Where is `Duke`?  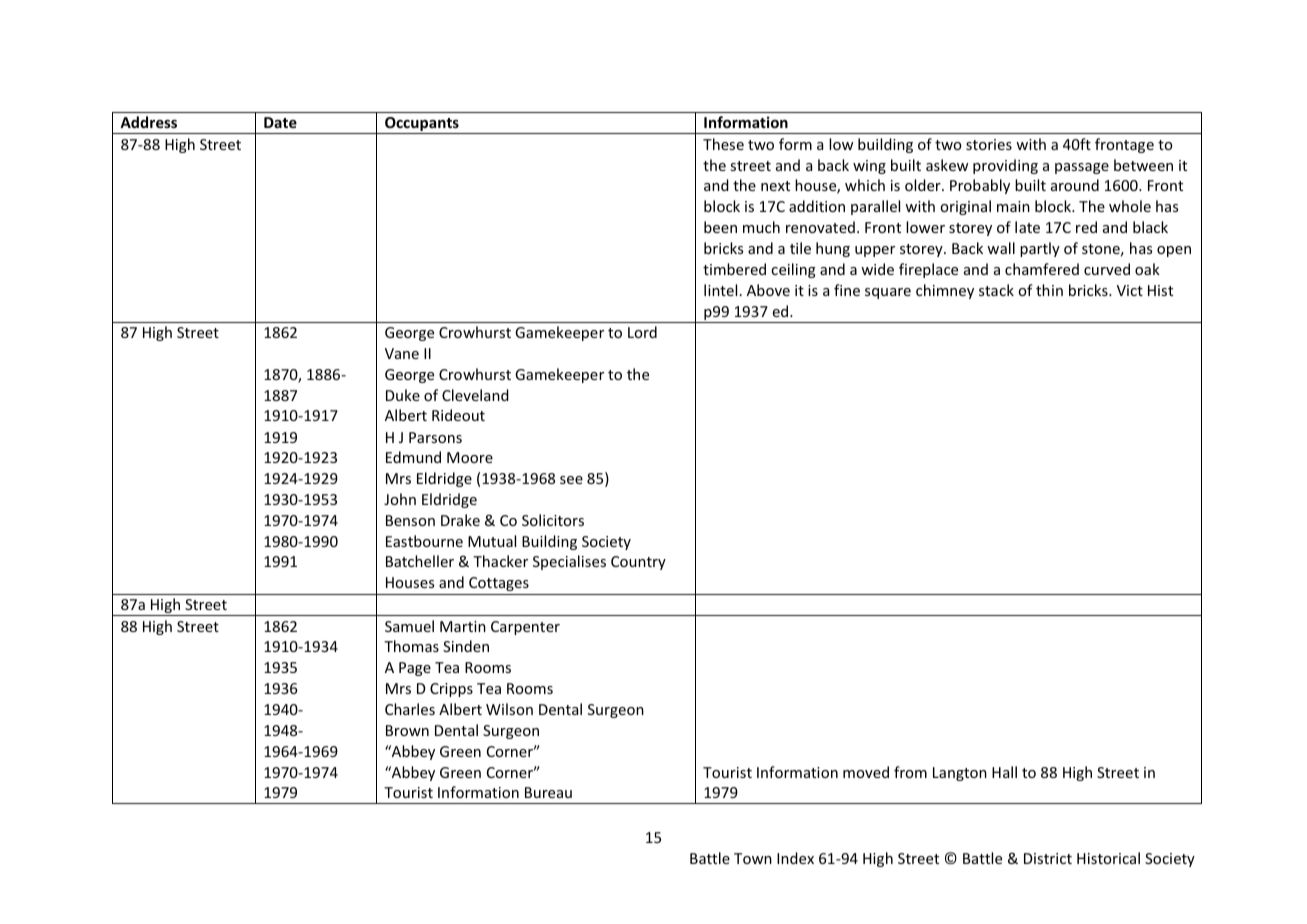
Duke is located at coordinates (403, 395).
